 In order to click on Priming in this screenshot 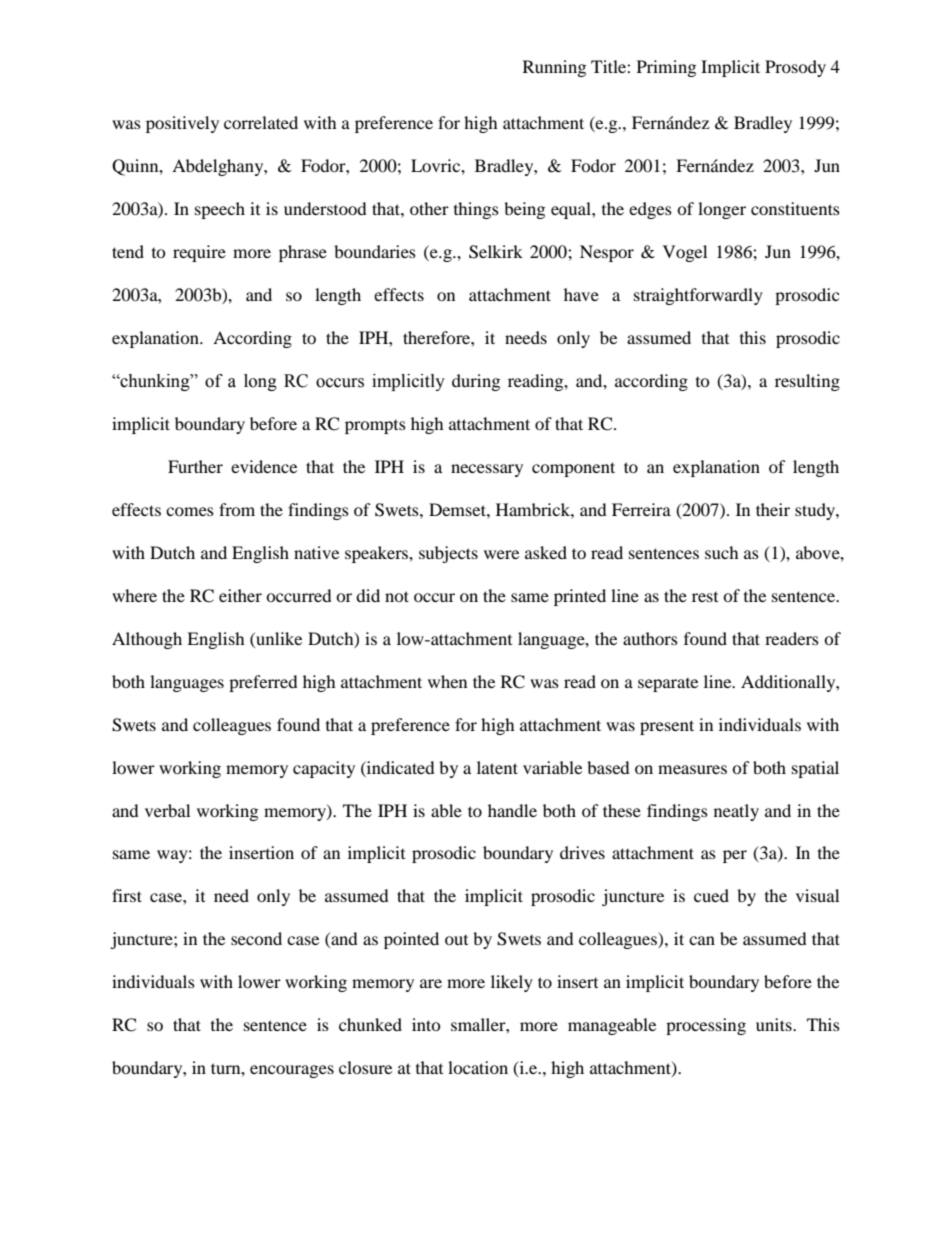, I will do `click(666, 68)`.
